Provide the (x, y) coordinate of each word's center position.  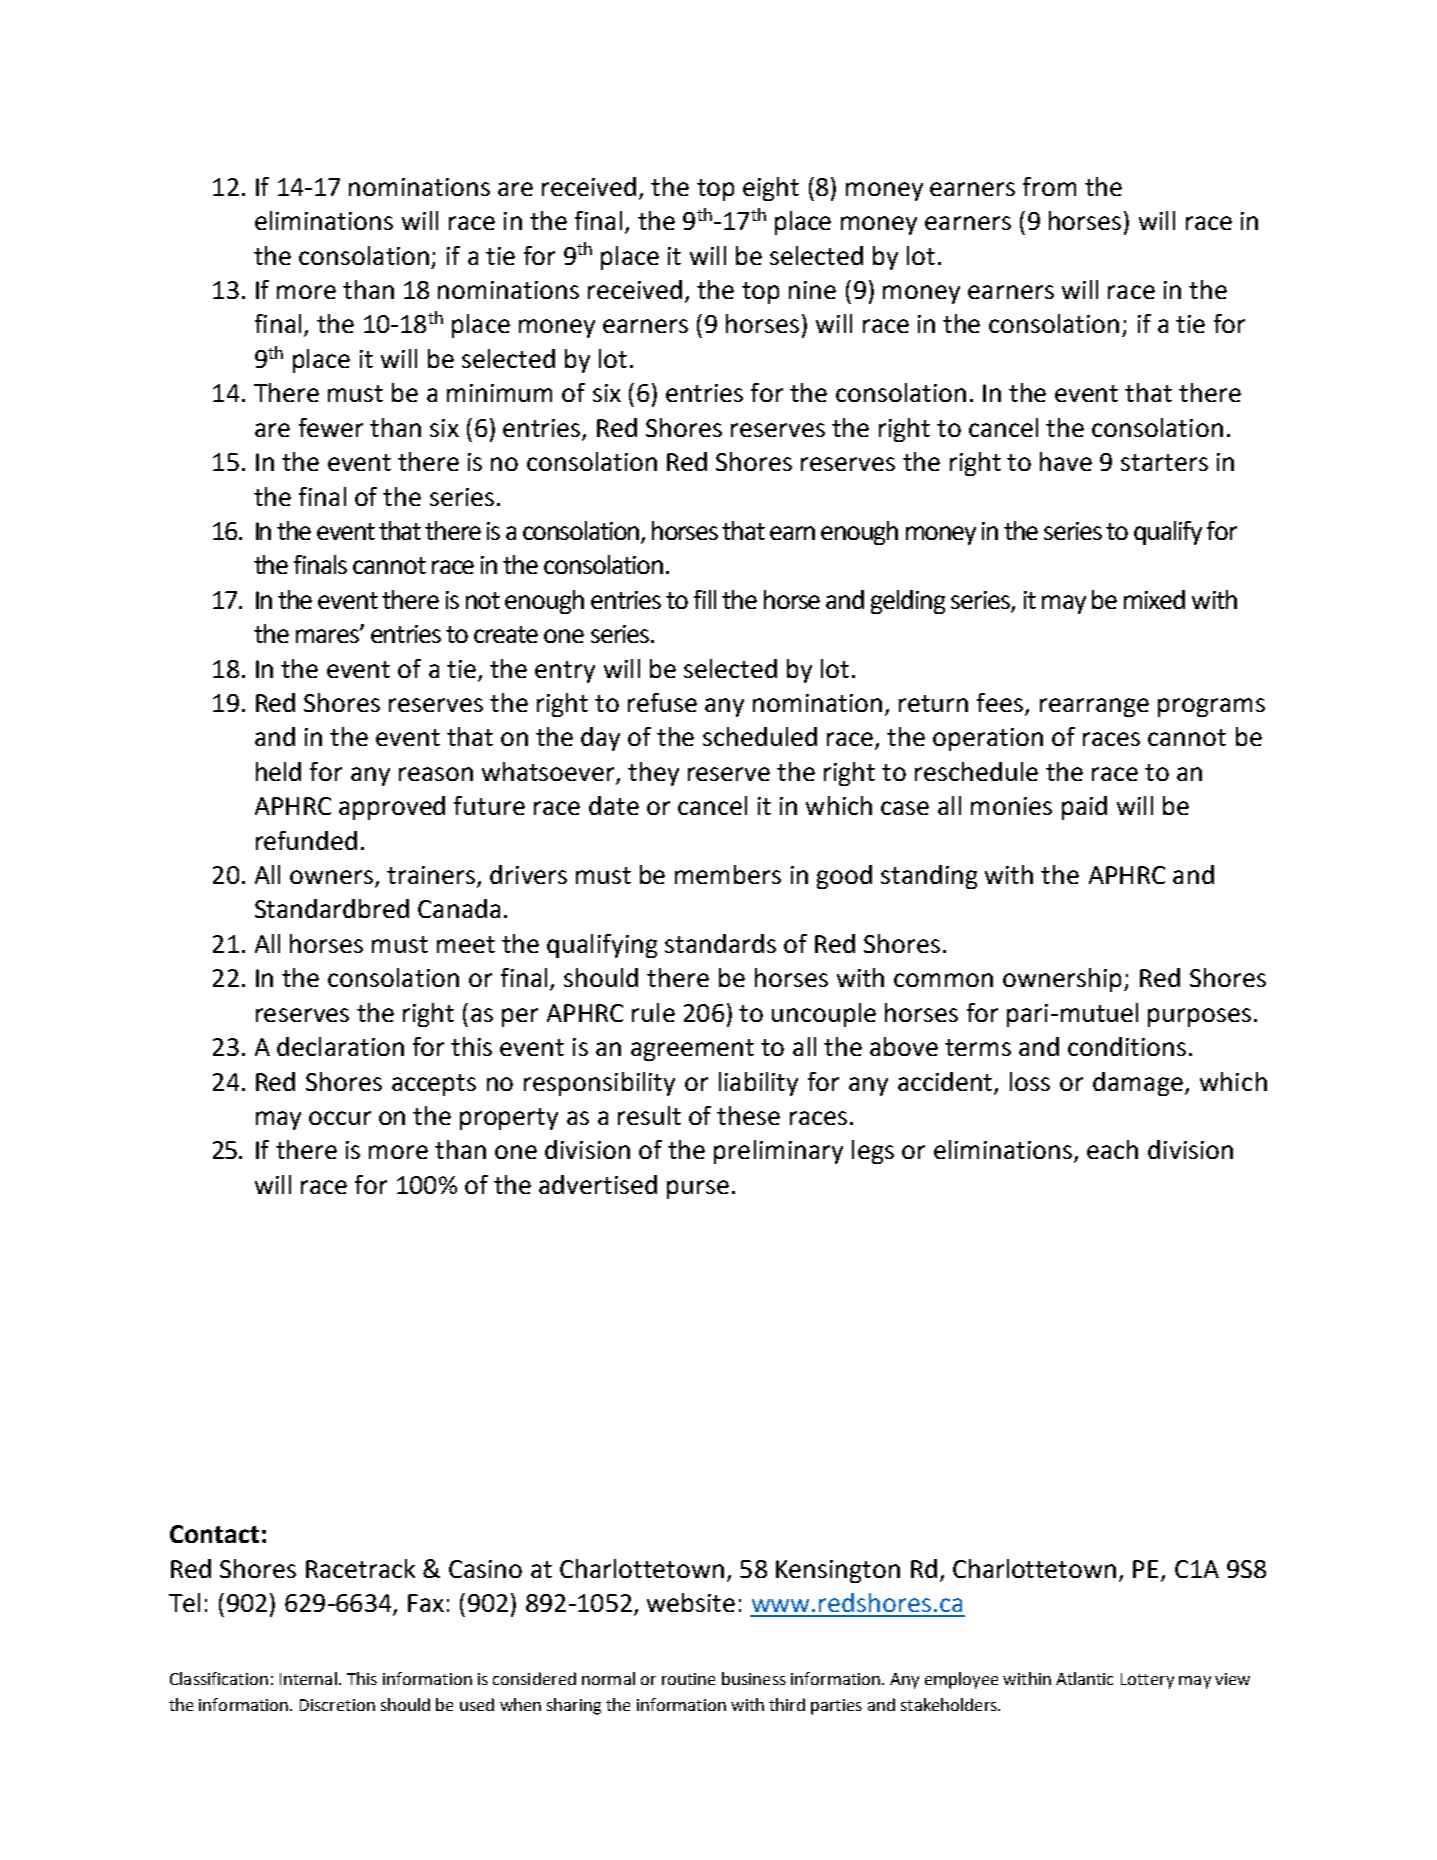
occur (340, 1118)
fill (705, 599)
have (1066, 461)
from (1049, 186)
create (506, 634)
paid (1084, 808)
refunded (306, 840)
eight (771, 189)
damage (1138, 1084)
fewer (331, 427)
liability (758, 1084)
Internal (308, 1678)
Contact (214, 1534)
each (1112, 1149)
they (653, 774)
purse (698, 1189)
